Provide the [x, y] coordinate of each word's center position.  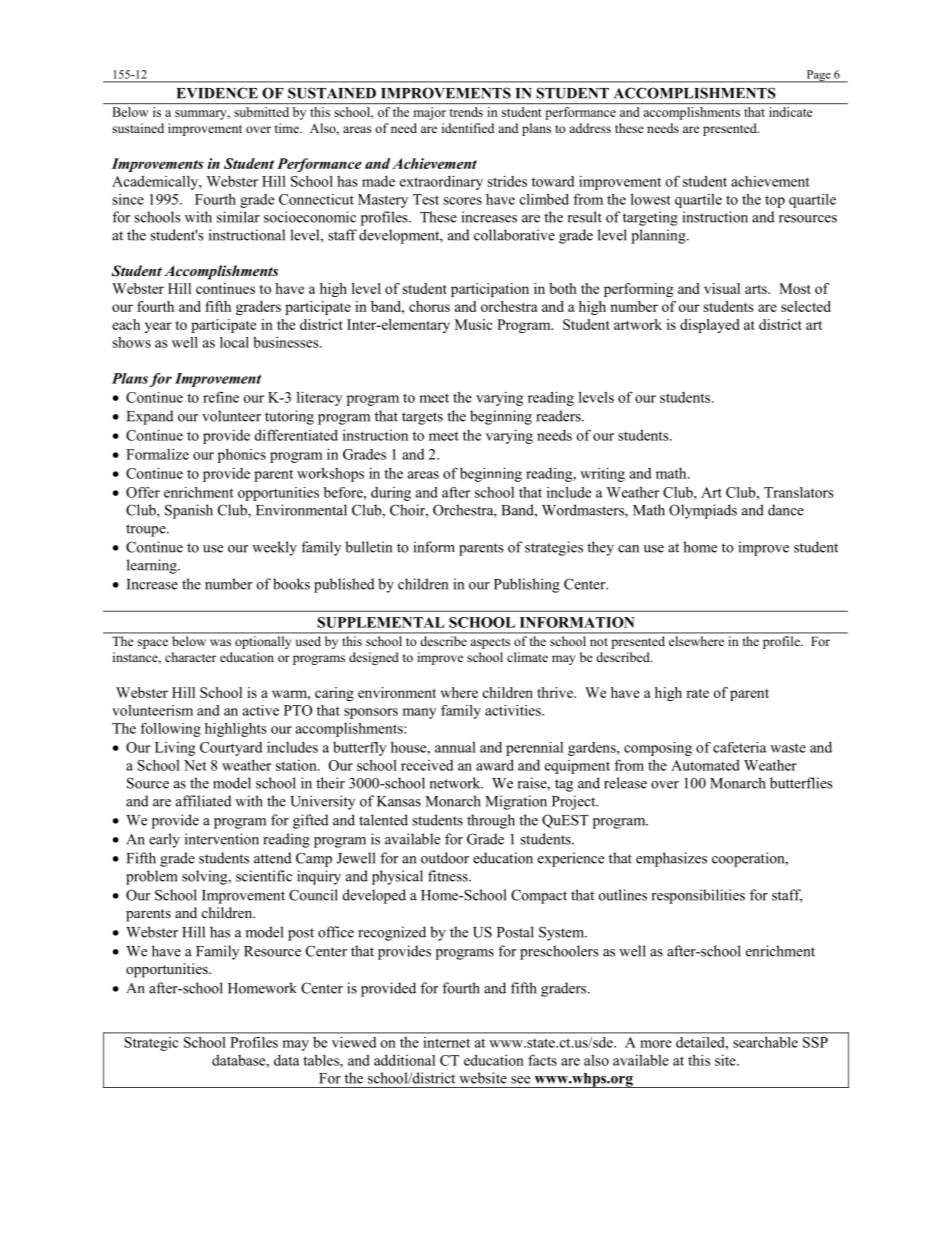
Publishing [527, 585]
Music [474, 324]
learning [153, 566]
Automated [705, 765]
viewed [354, 1042]
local [234, 342]
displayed [710, 326]
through [491, 821]
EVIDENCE [217, 93]
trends [466, 112]
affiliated [203, 801]
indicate [790, 112]
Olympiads [703, 511]
